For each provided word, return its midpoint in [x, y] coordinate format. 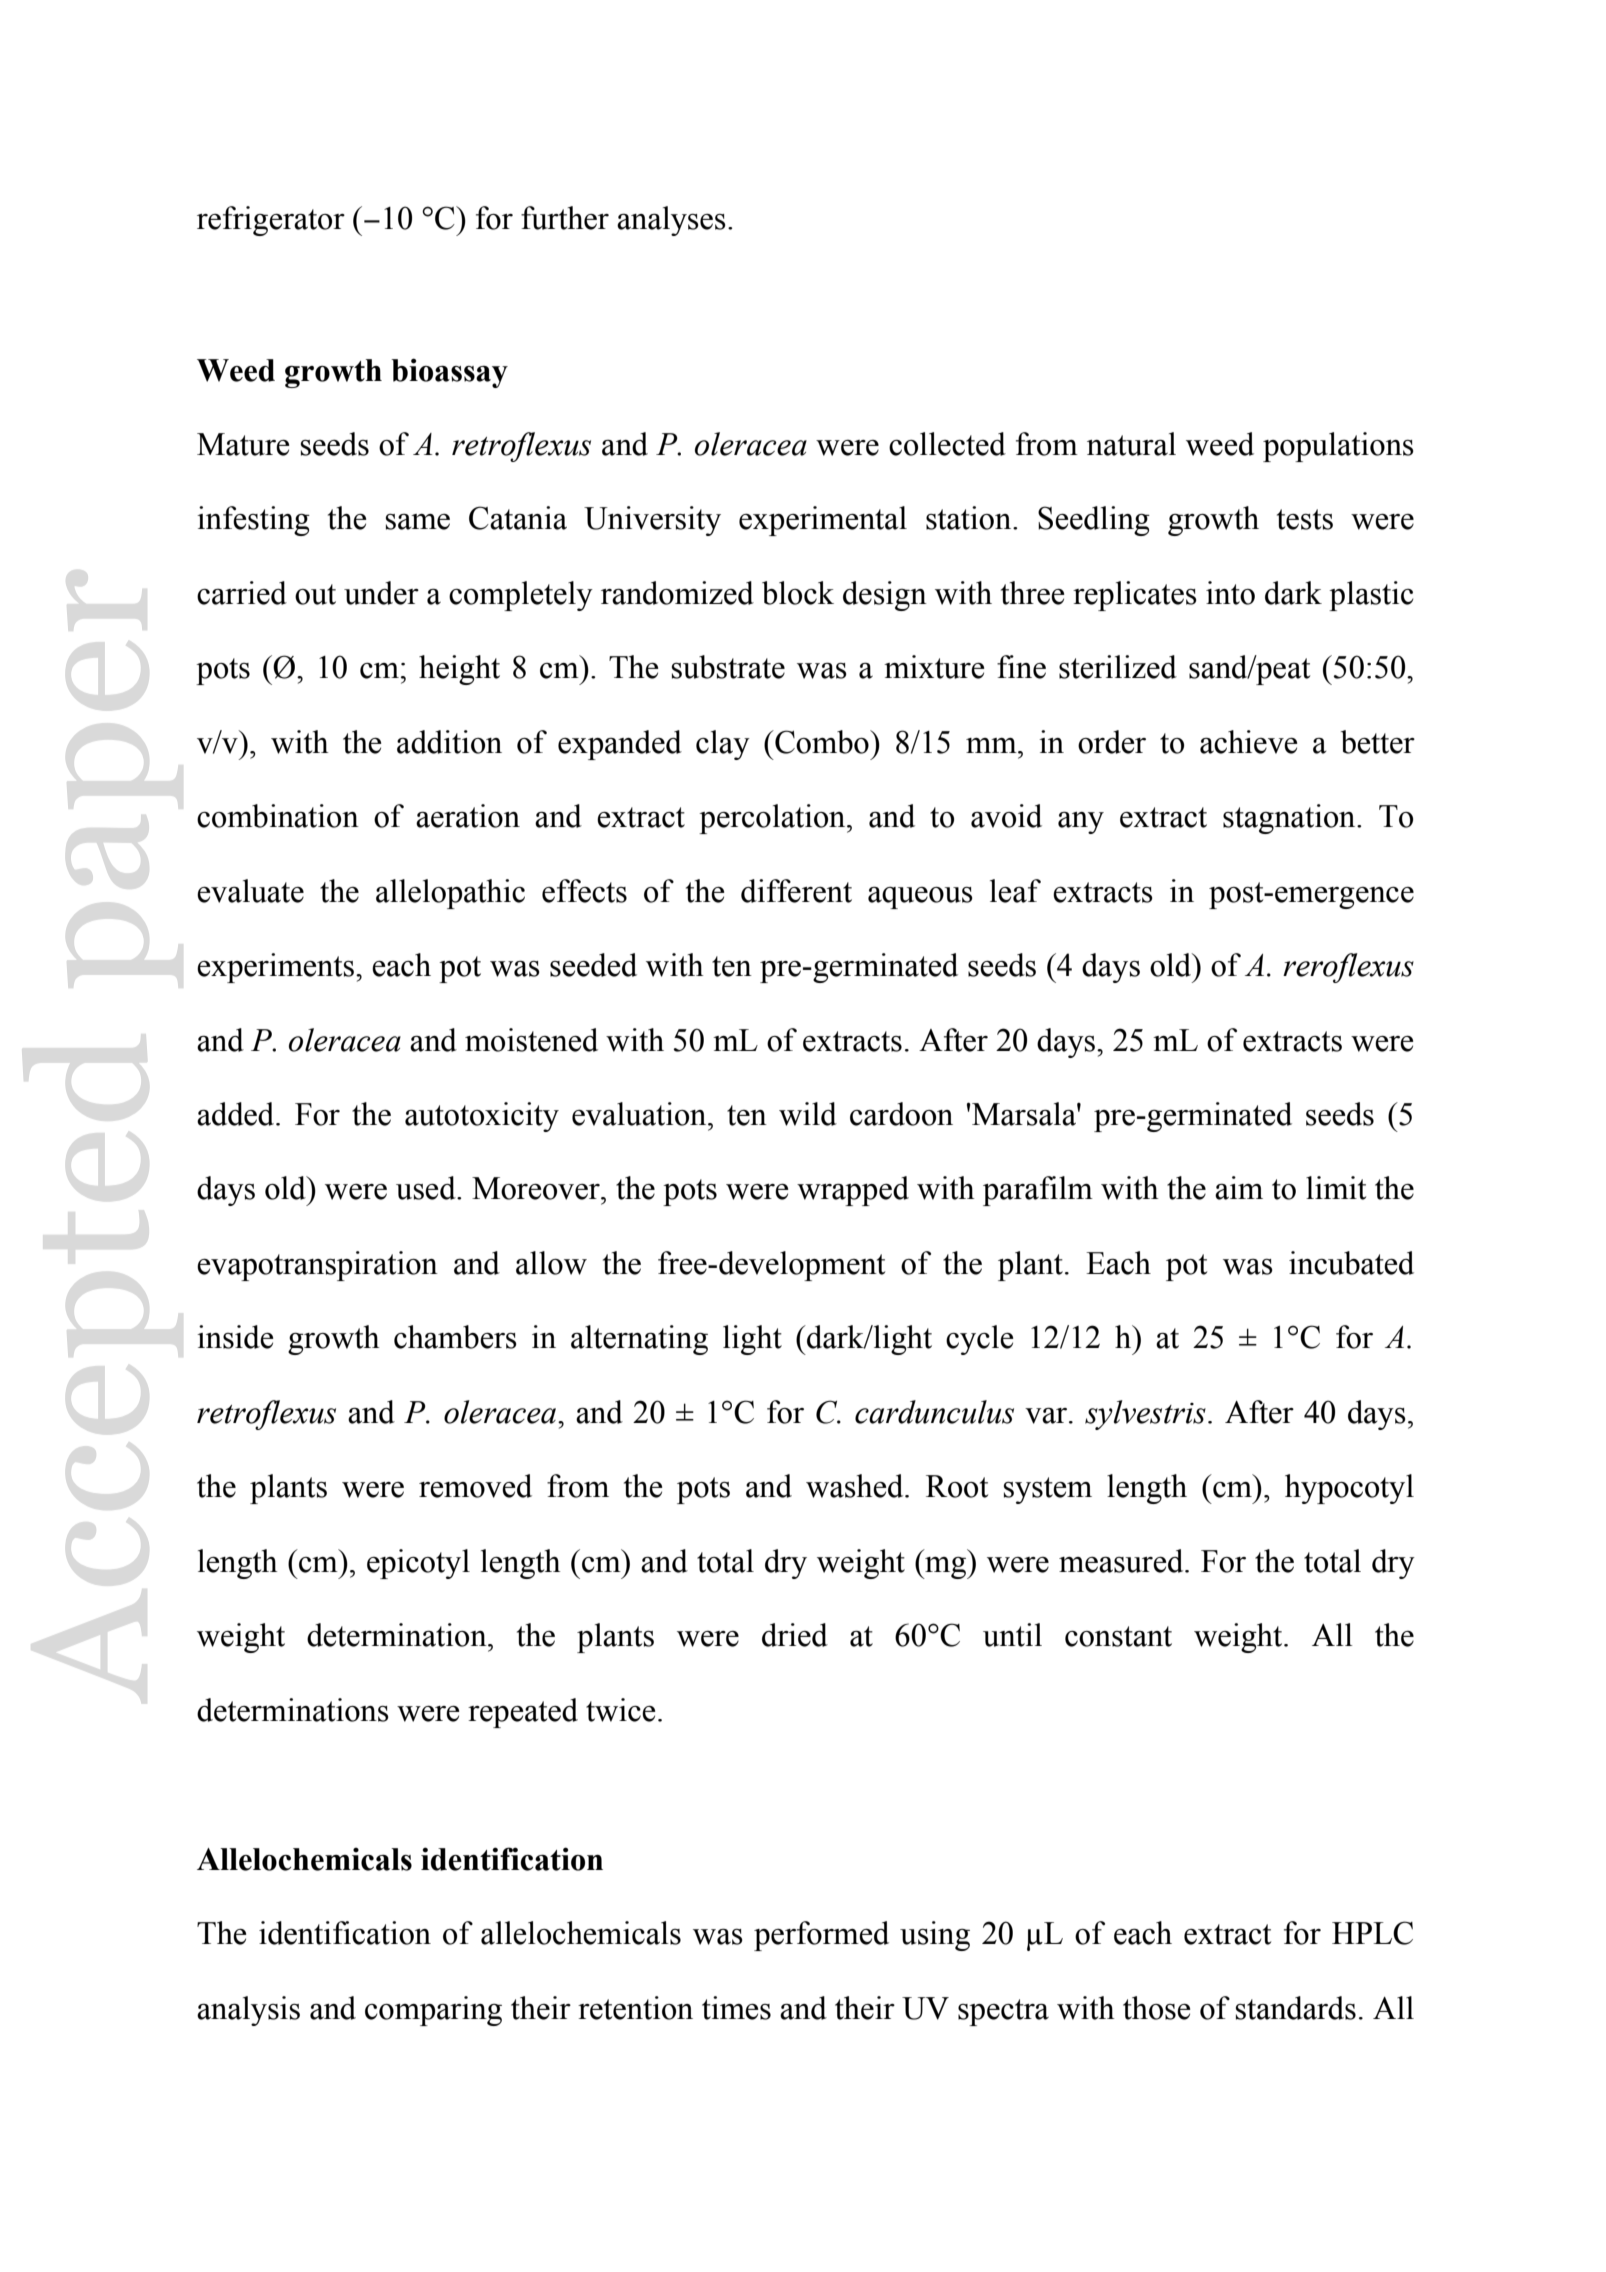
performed [821, 1936]
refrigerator [271, 221]
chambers [455, 1337]
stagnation [1290, 819]
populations [1338, 447]
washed [856, 1486]
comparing [433, 2011]
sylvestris [1145, 1415]
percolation [773, 819]
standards [1296, 2008]
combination [278, 816]
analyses [671, 221]
